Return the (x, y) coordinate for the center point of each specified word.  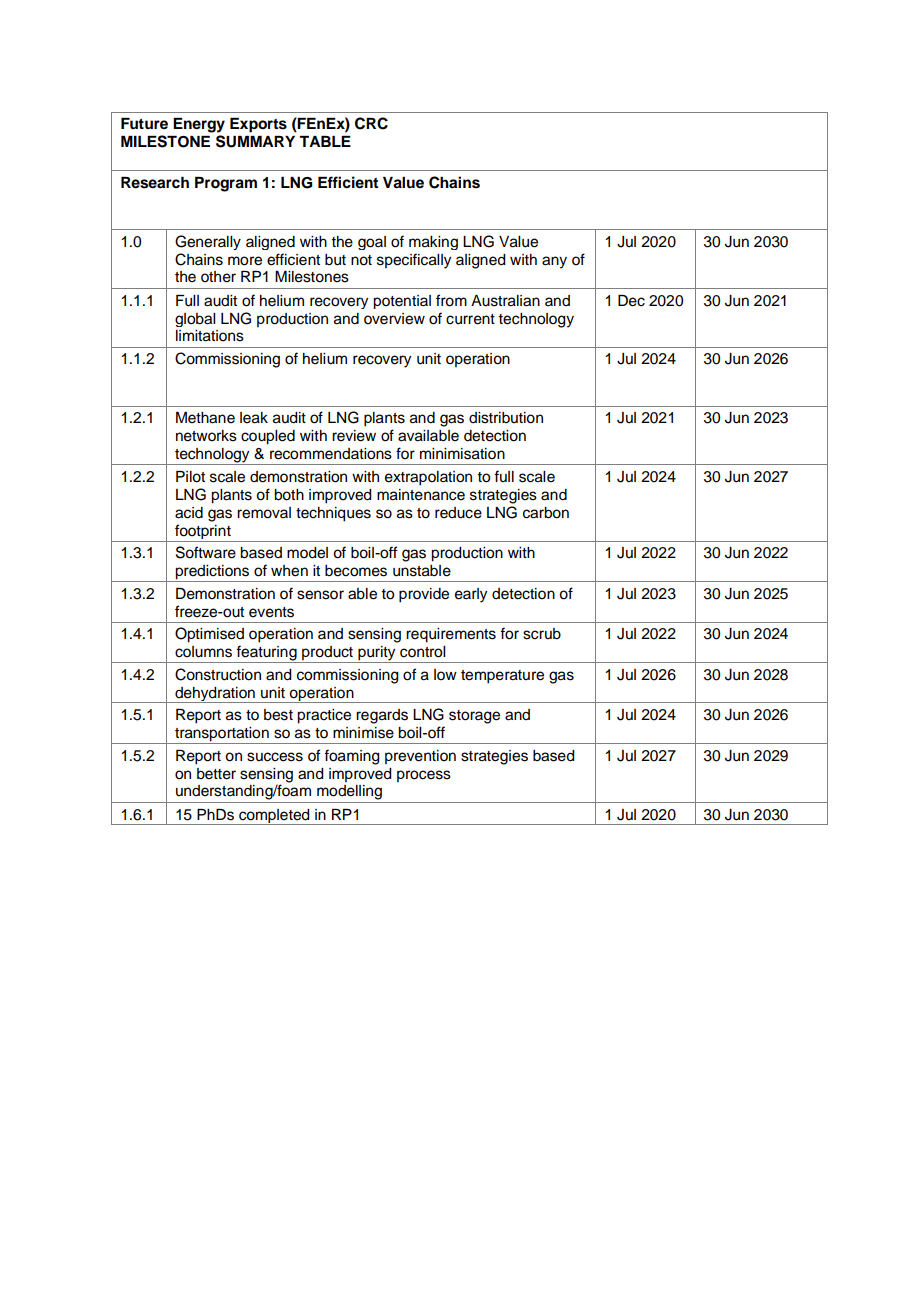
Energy (199, 125)
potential (402, 302)
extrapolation (428, 478)
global (195, 320)
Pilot (190, 477)
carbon (546, 513)
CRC (371, 123)
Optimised (209, 635)
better (216, 774)
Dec (631, 301)
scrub (542, 634)
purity (377, 654)
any (554, 262)
